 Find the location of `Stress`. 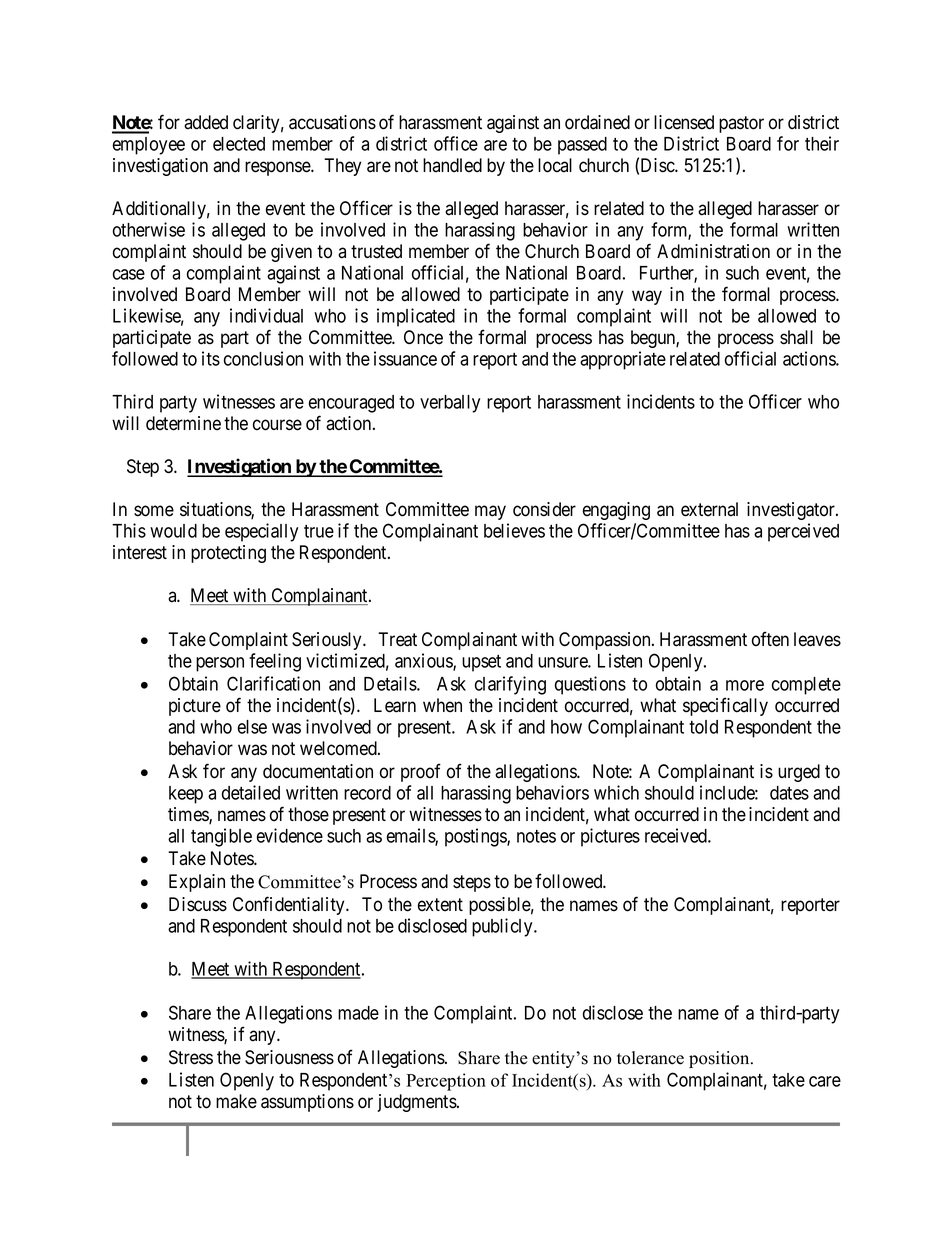

Stress is located at coordinates (191, 1057).
